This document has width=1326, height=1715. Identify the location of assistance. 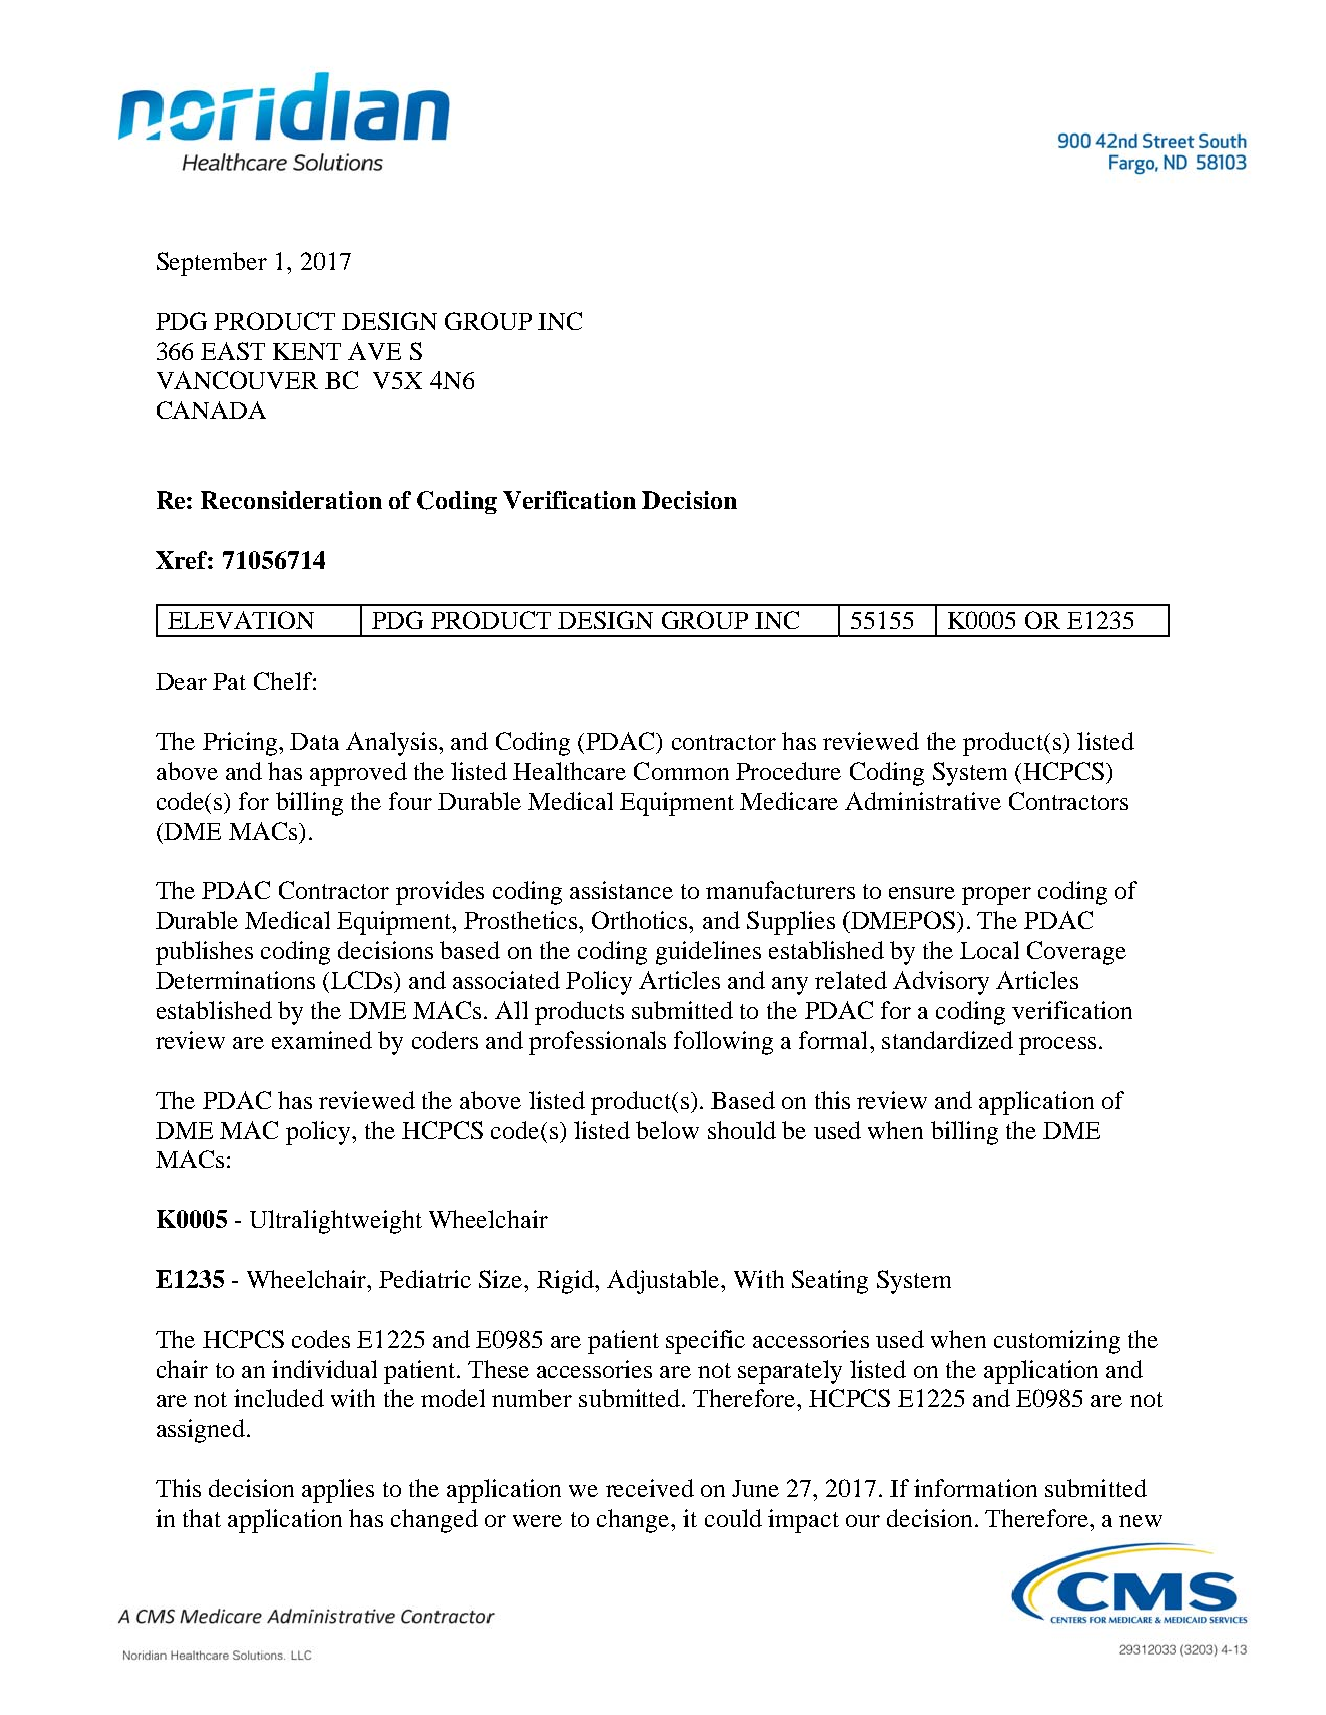
(621, 890).
